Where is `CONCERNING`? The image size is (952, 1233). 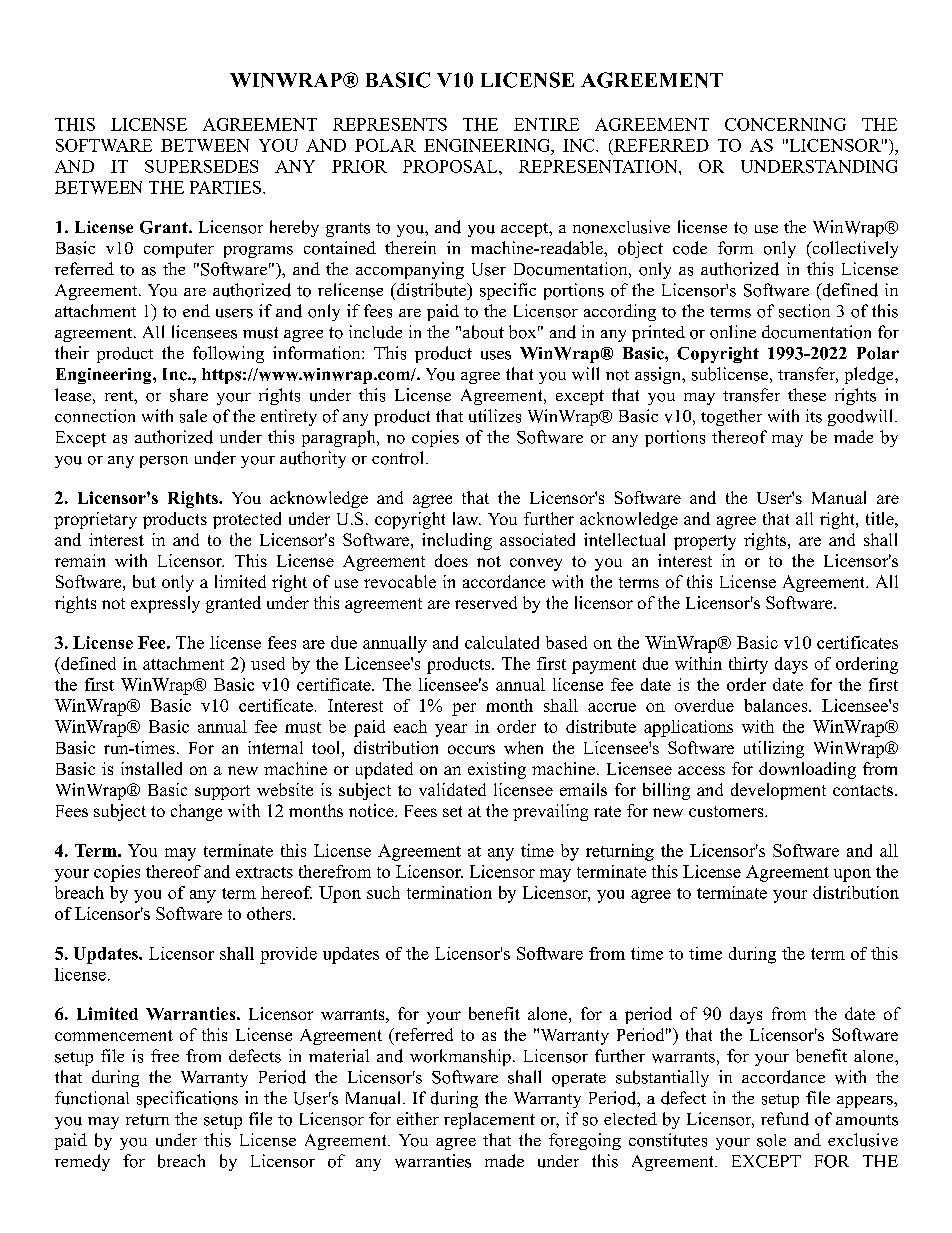
CONCERNING is located at coordinates (785, 124).
